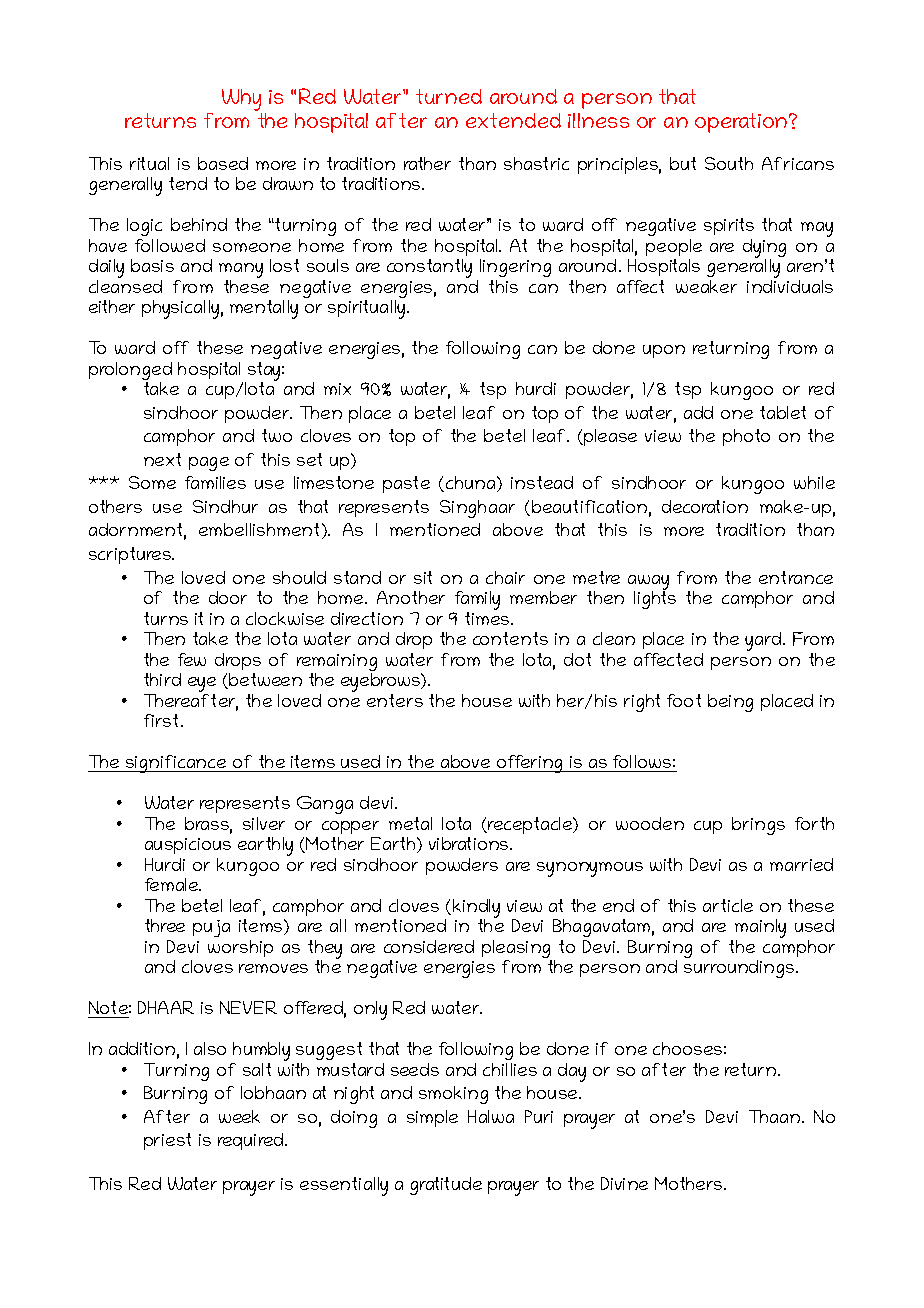 The height and width of the screenshot is (1308, 924). I want to click on turned, so click(449, 96).
